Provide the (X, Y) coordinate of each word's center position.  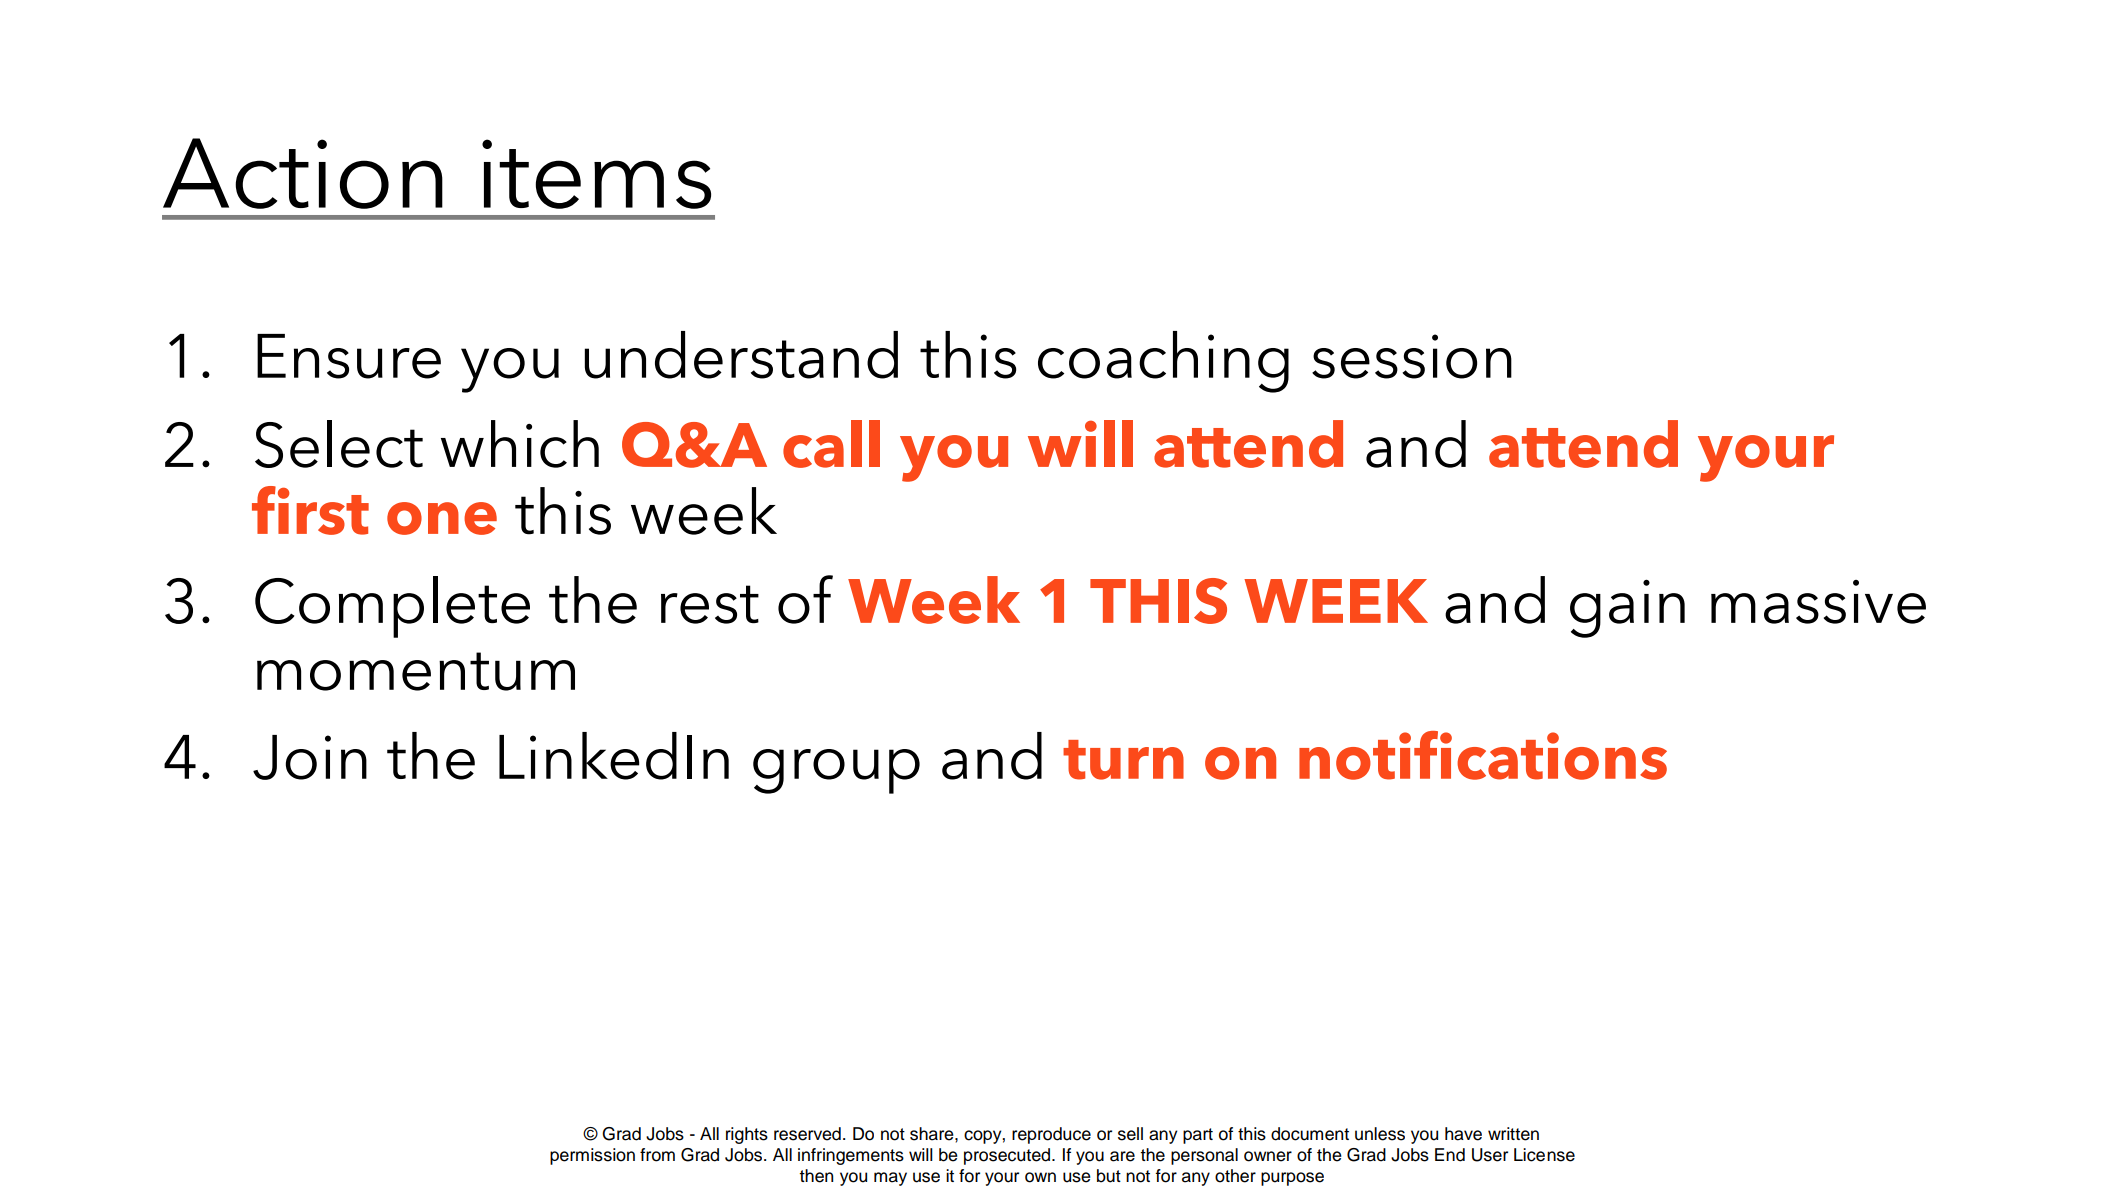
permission (592, 1156)
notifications (1483, 755)
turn (1123, 760)
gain (1627, 608)
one (442, 518)
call (831, 444)
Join (310, 757)
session (1412, 356)
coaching (1163, 362)
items (596, 174)
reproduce (1051, 1135)
